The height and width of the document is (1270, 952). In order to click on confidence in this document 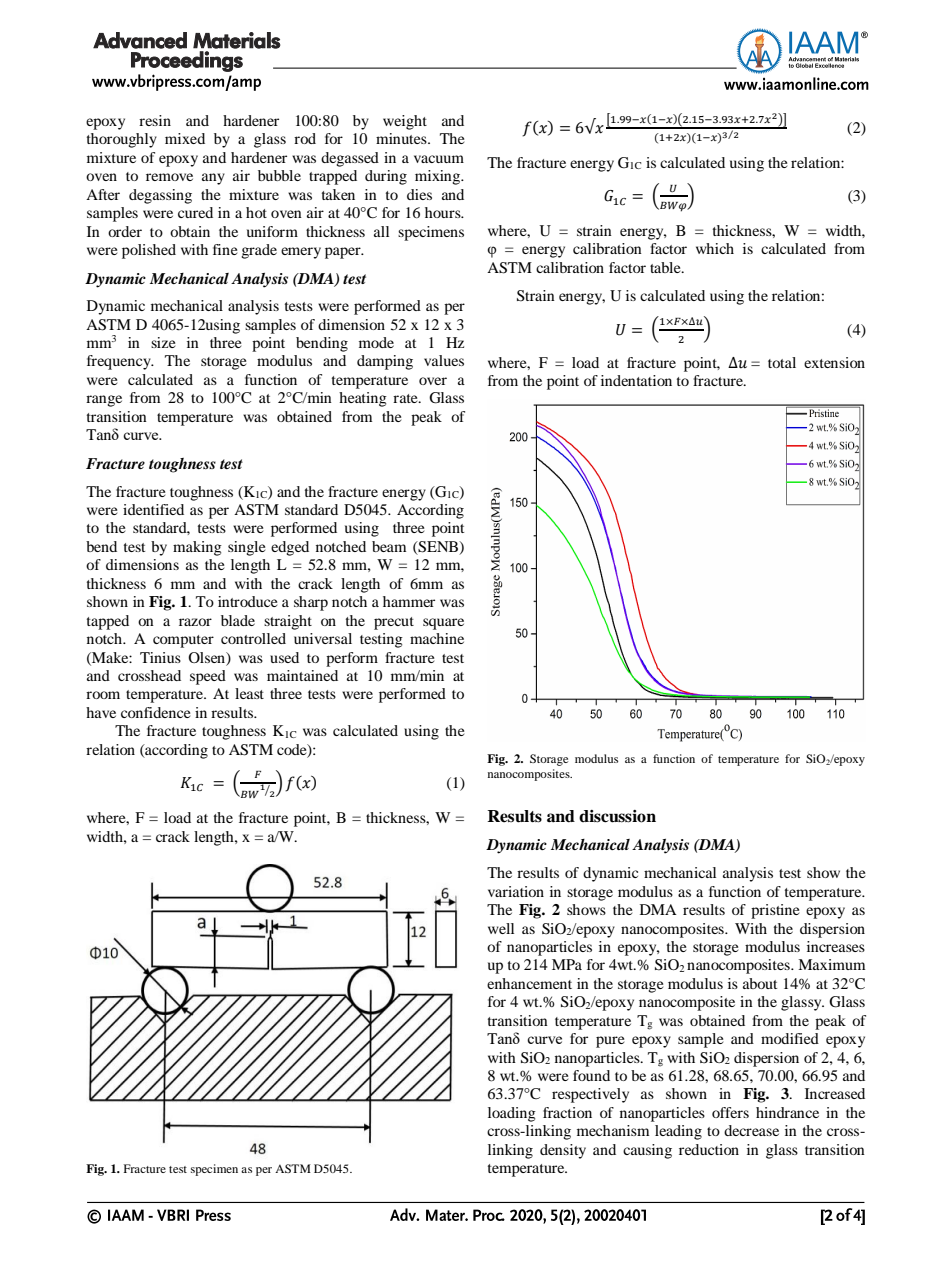, I will do `click(155, 712)`.
